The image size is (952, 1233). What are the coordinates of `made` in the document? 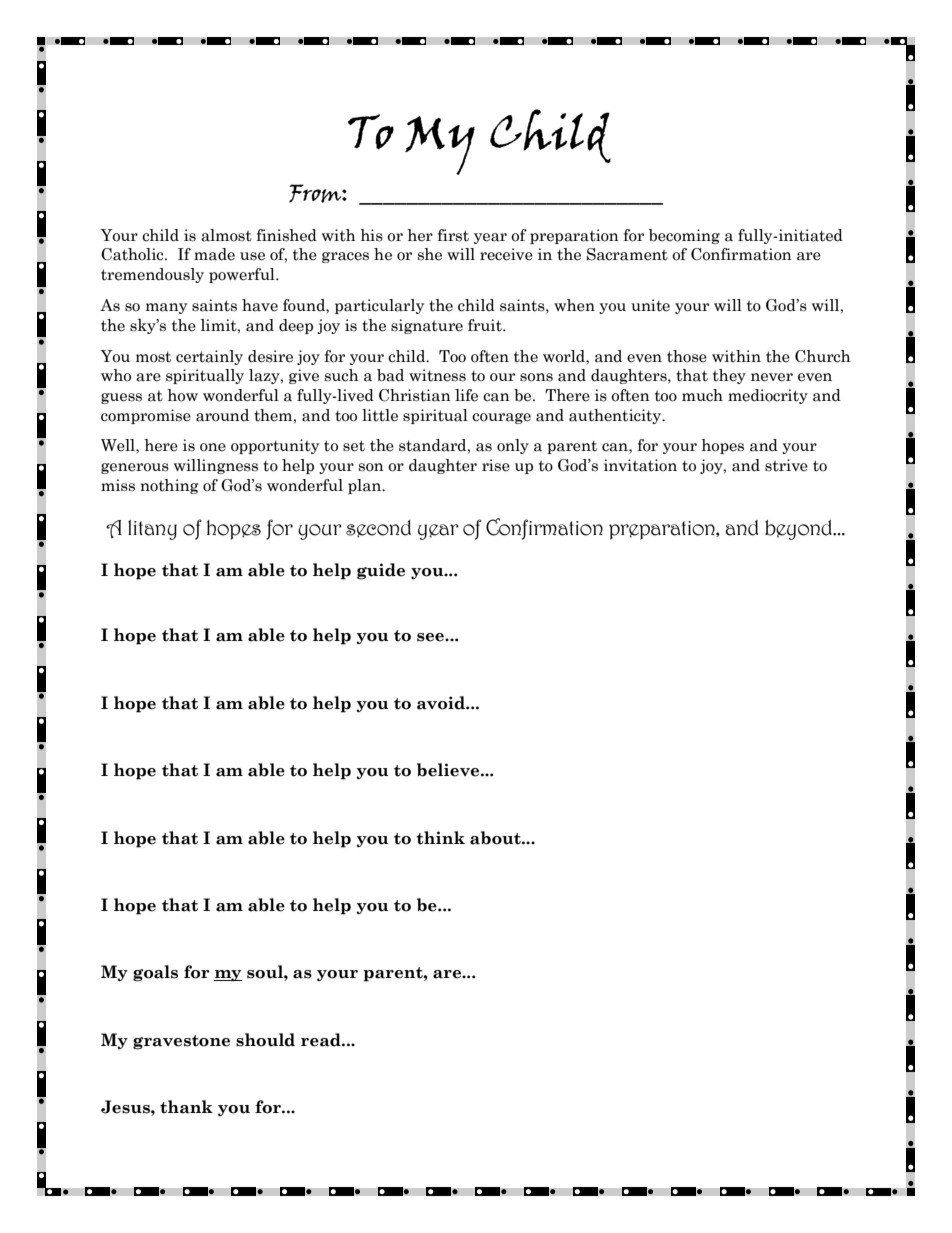 It's located at (214, 254).
